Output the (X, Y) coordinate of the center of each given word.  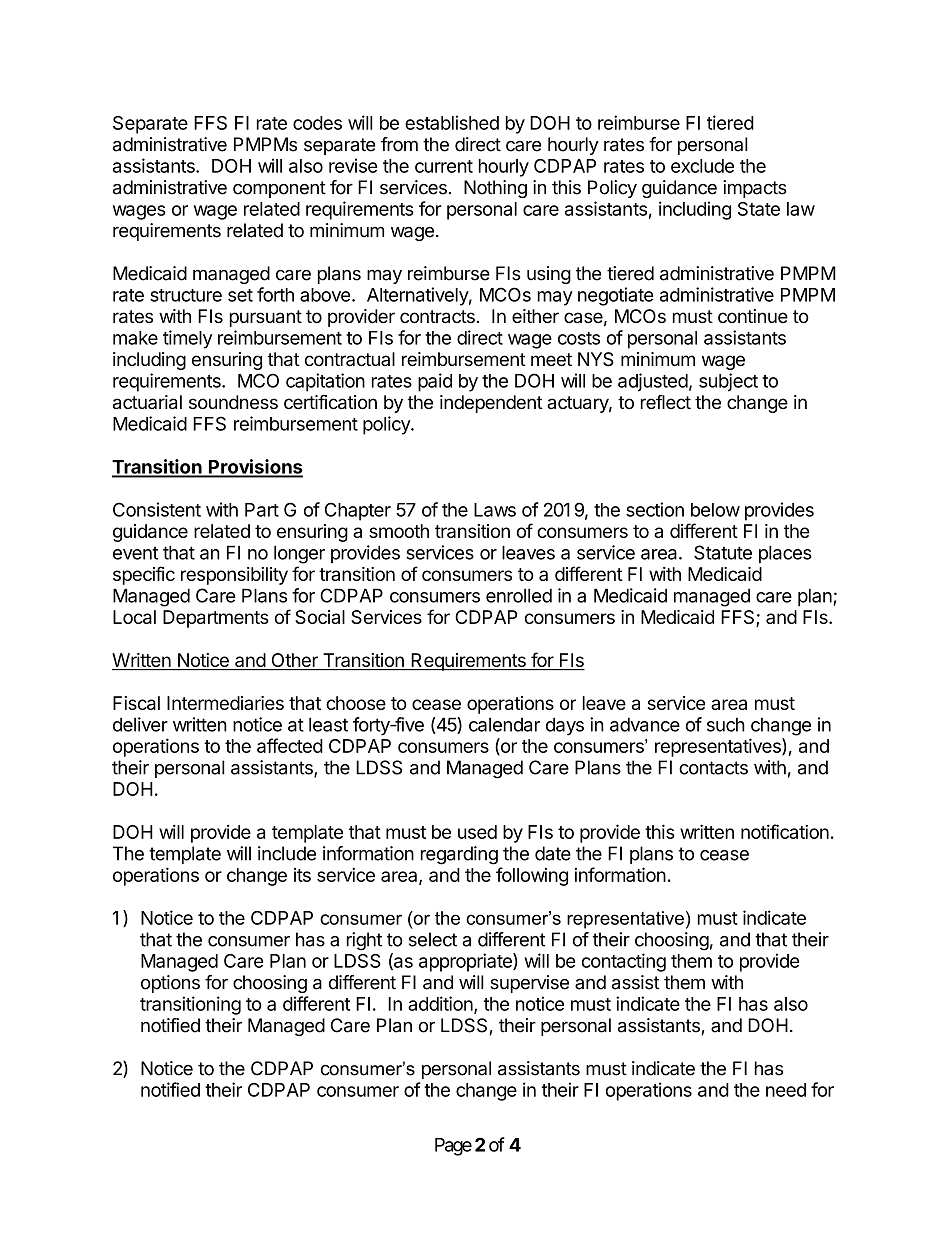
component (279, 189)
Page (453, 1147)
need (786, 1090)
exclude (702, 166)
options (170, 984)
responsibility (234, 576)
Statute (723, 552)
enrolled (519, 595)
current (444, 166)
